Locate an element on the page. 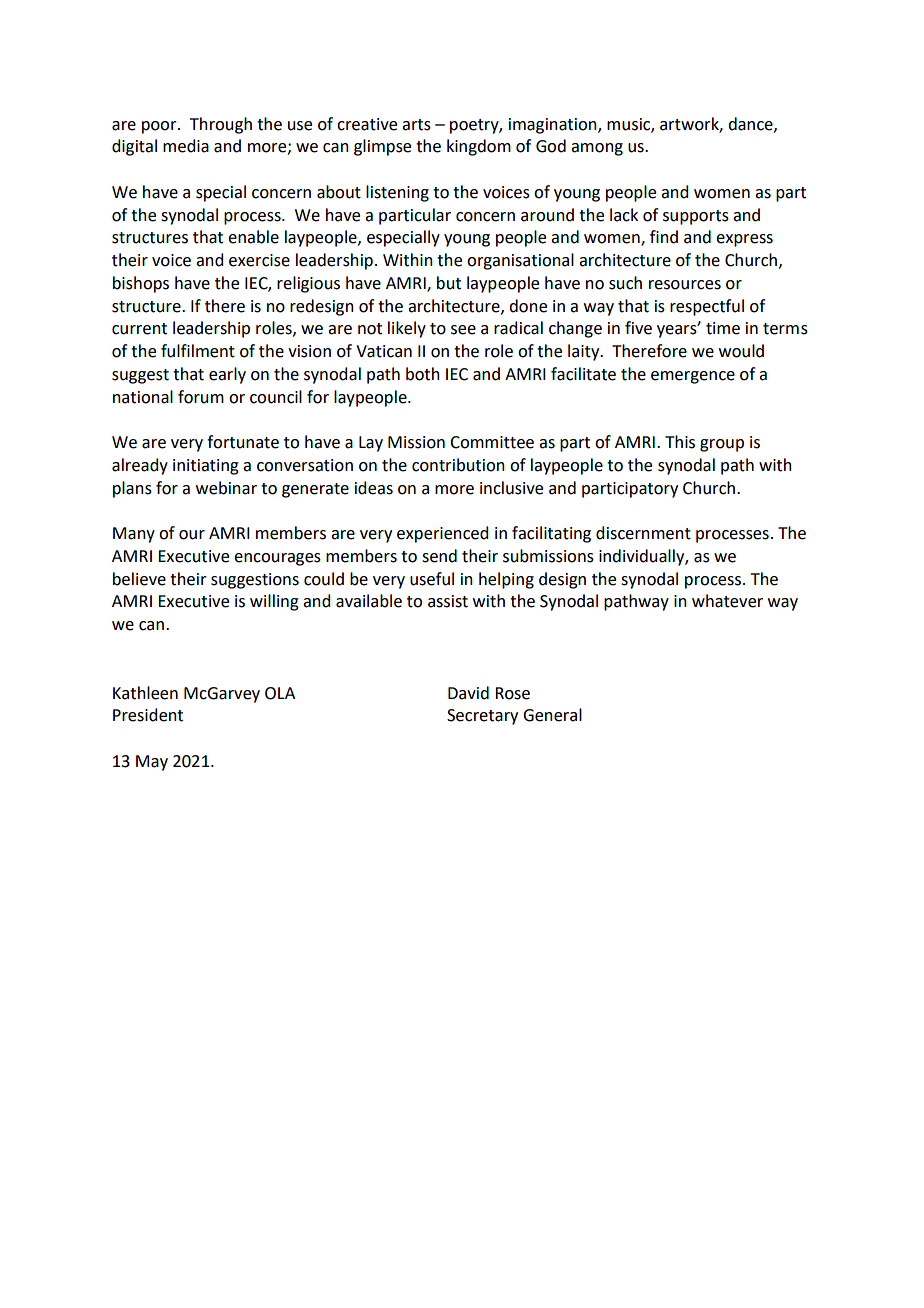 Image resolution: width=924 pixels, height=1308 pixels. arts is located at coordinates (416, 125).
